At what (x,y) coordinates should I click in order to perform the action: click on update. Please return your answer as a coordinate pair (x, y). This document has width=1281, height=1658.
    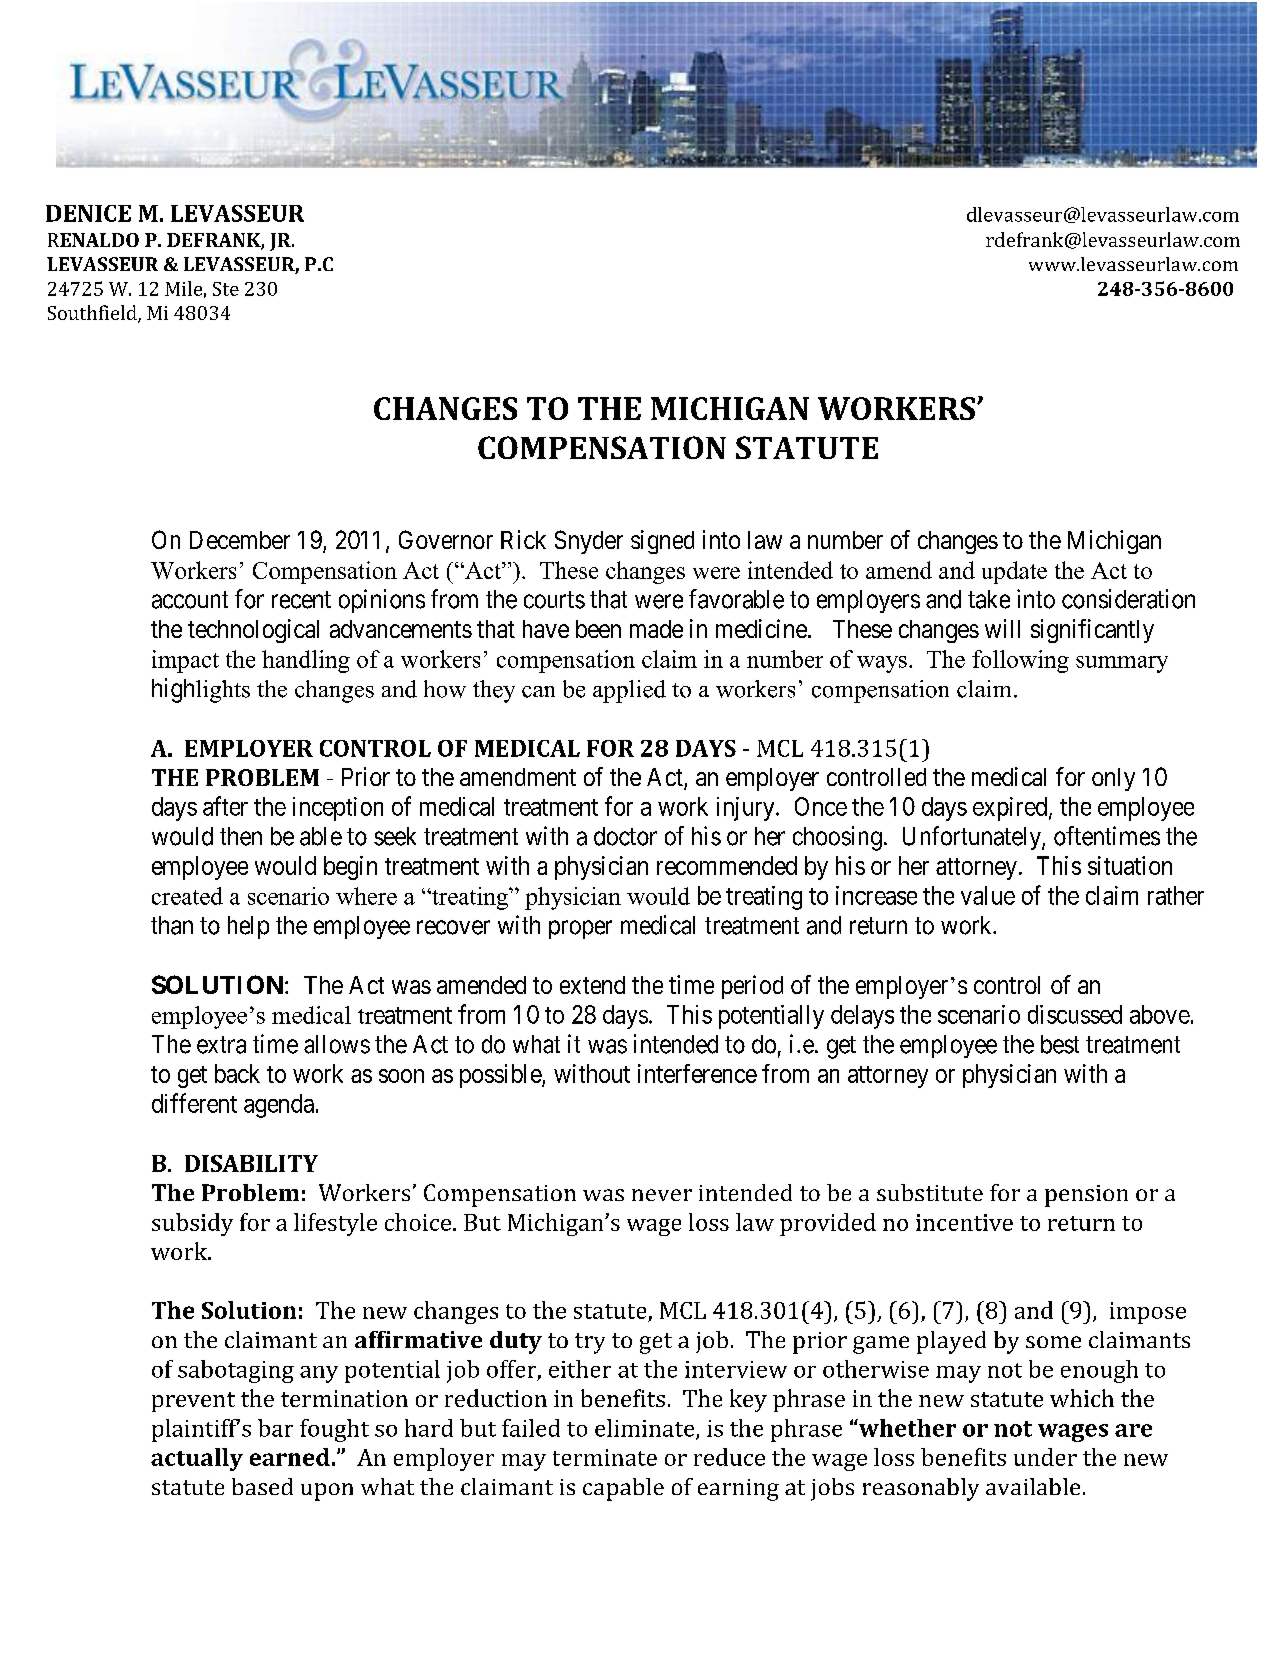
    Looking at the image, I should click on (1014, 572).
